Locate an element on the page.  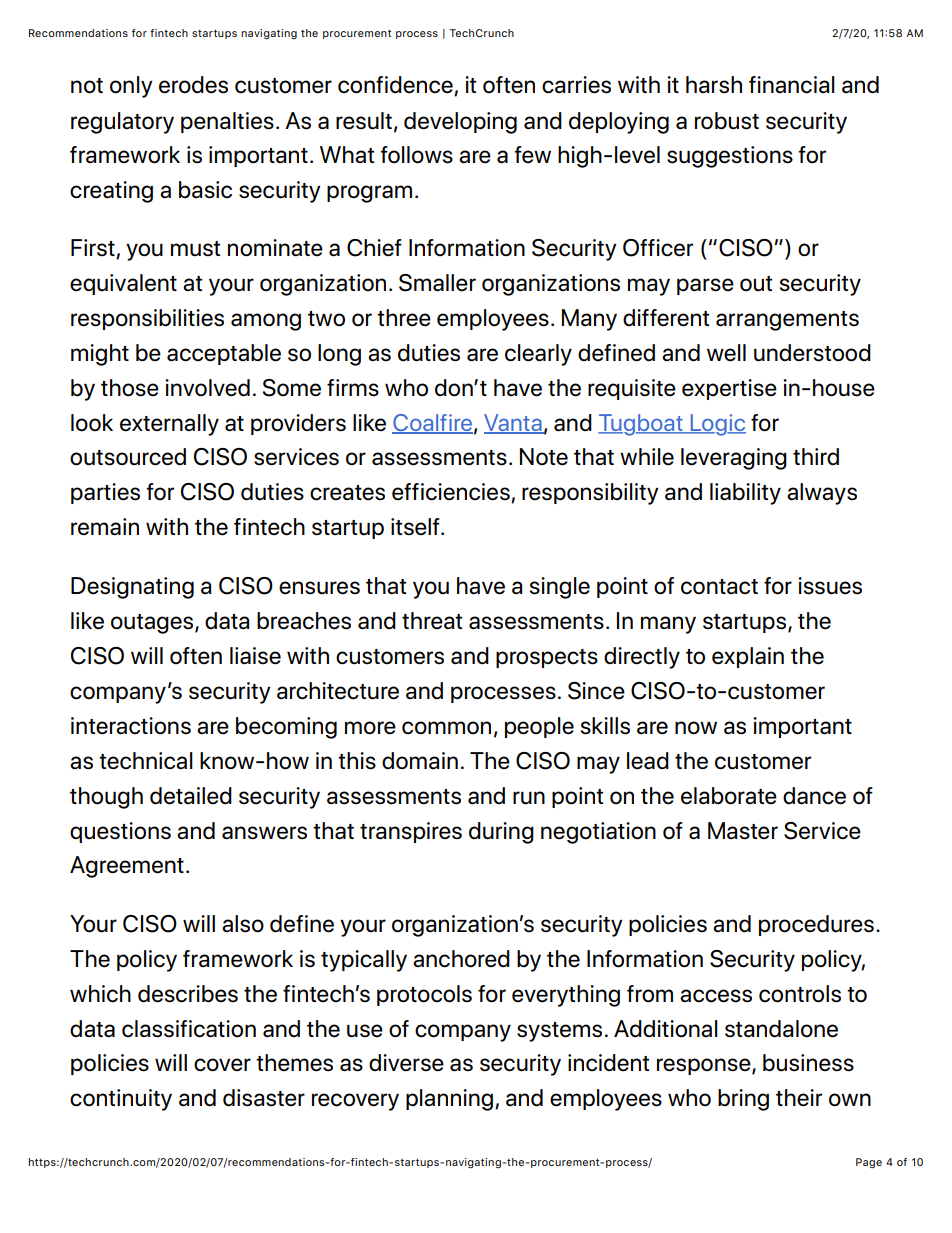
their is located at coordinates (799, 1098).
